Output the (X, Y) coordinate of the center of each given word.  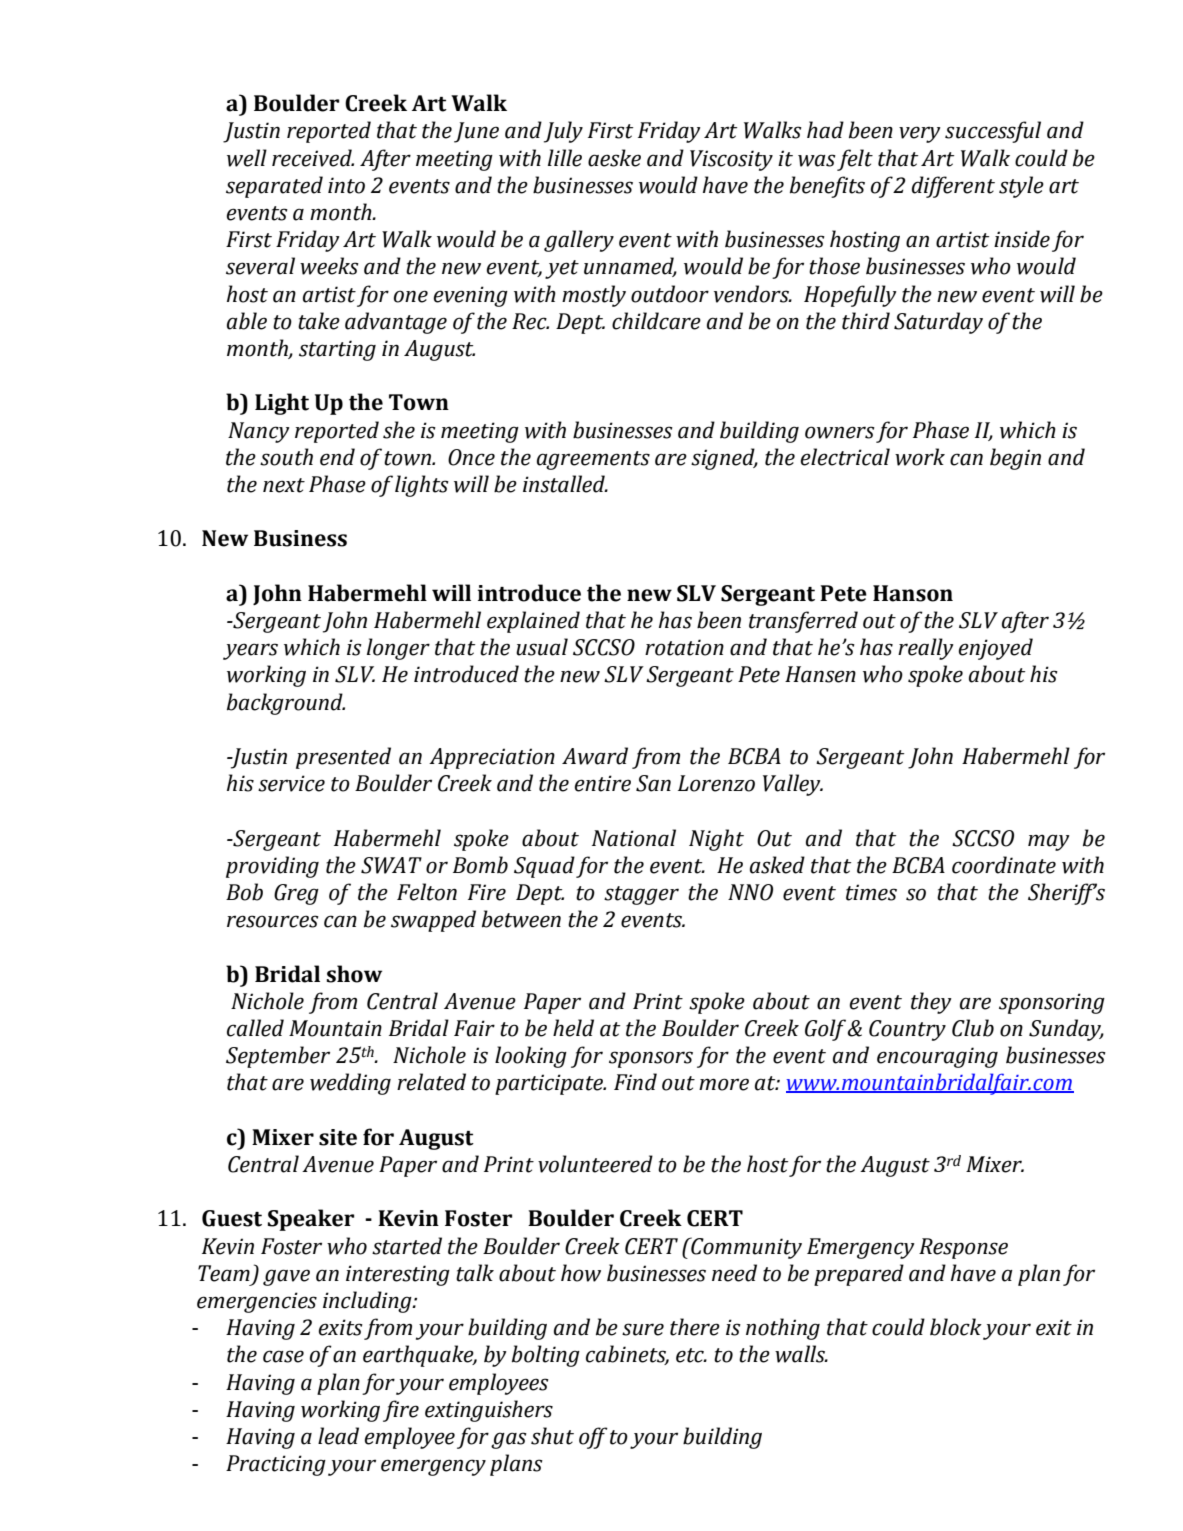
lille (565, 158)
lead (338, 1436)
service (291, 783)
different (953, 187)
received (313, 158)
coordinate (1004, 865)
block (956, 1327)
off (593, 1438)
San (653, 783)
